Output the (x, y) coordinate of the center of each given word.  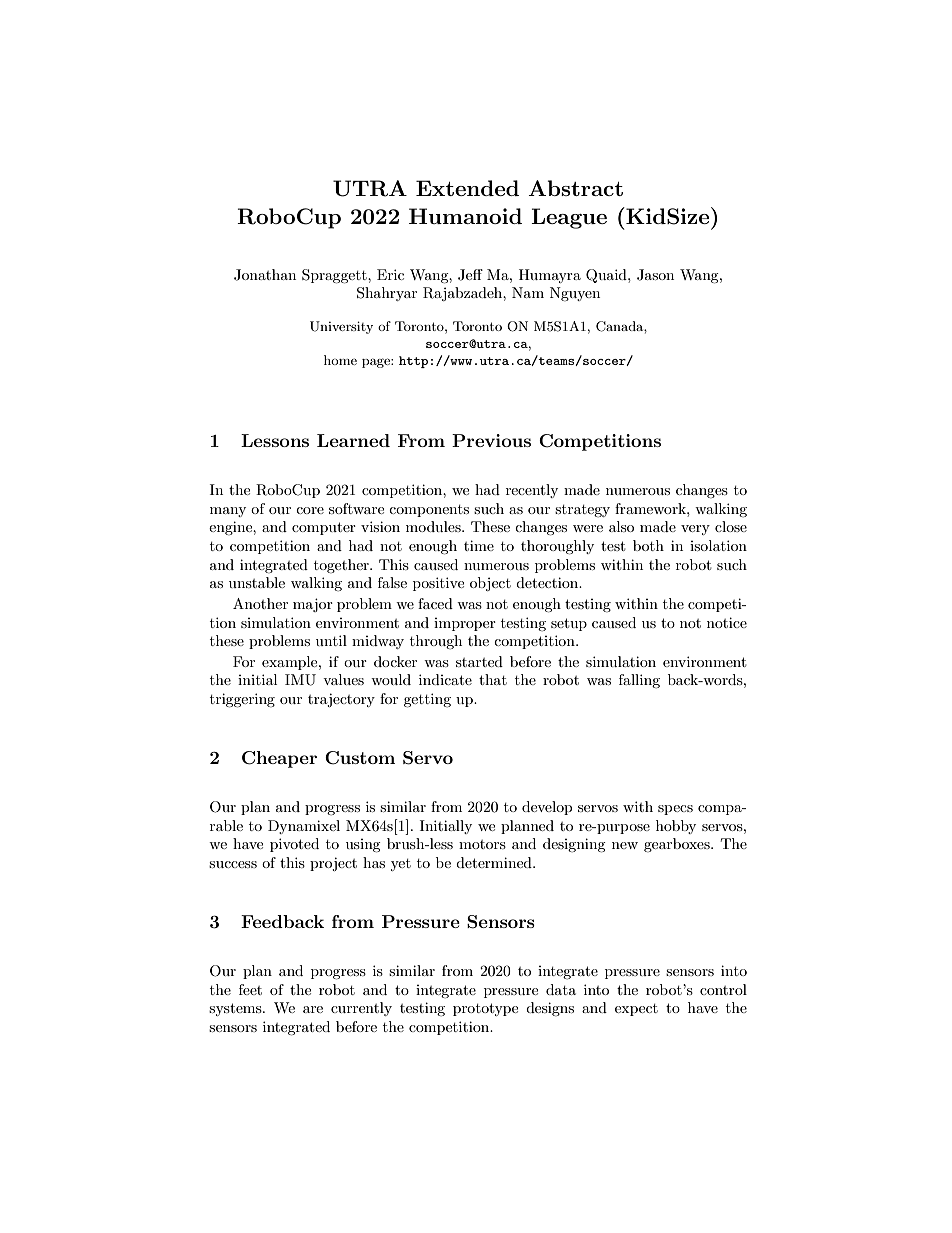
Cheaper (279, 759)
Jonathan (265, 275)
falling (639, 681)
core (310, 510)
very (695, 530)
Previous (491, 440)
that (493, 679)
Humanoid (465, 216)
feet (250, 989)
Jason (655, 275)
